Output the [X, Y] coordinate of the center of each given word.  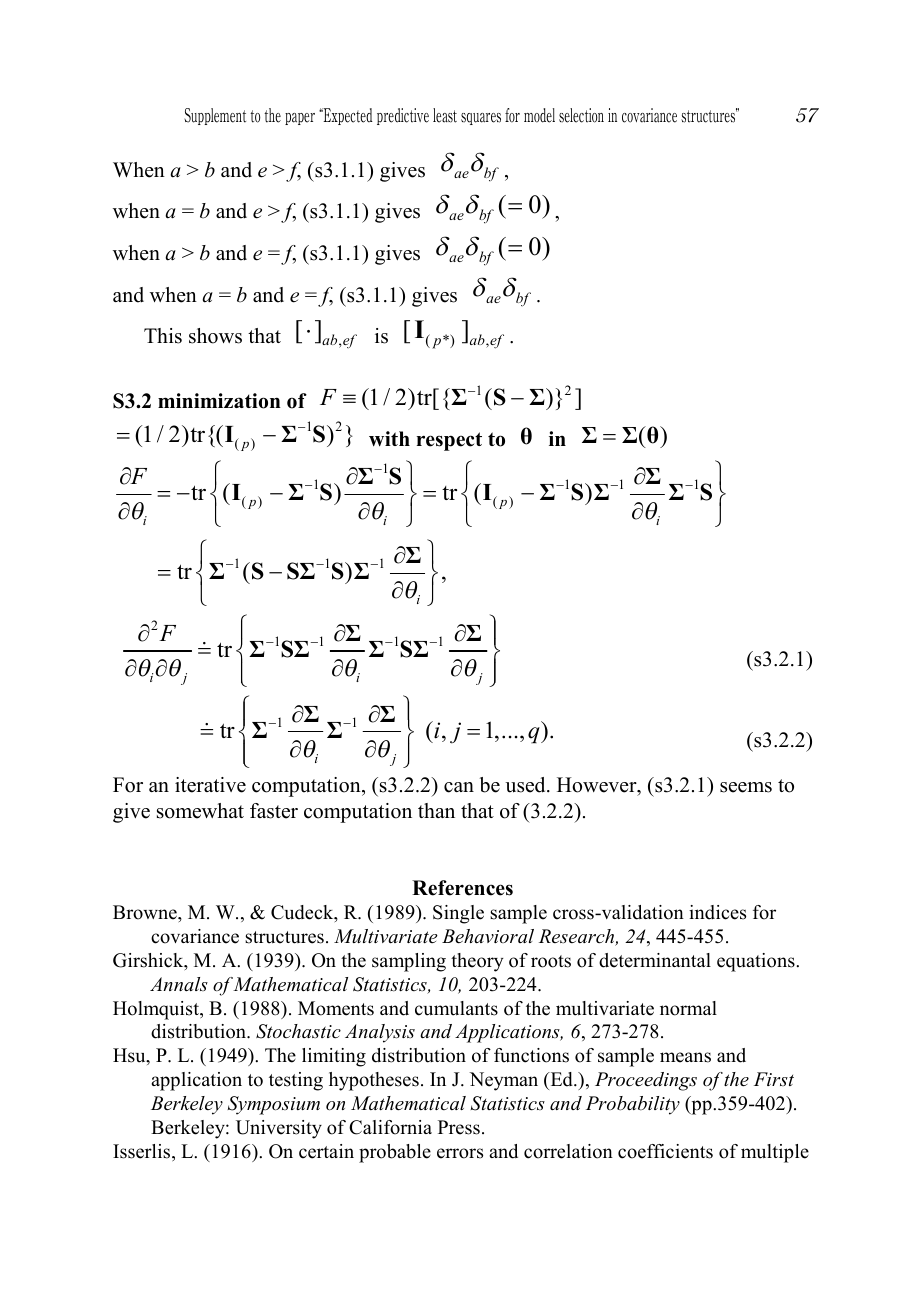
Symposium [274, 1105]
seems [746, 787]
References [462, 888]
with [389, 439]
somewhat [200, 811]
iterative [210, 785]
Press [459, 1127]
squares [481, 119]
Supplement [215, 116]
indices [717, 912]
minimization [219, 401]
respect [449, 441]
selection [581, 115]
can [459, 787]
